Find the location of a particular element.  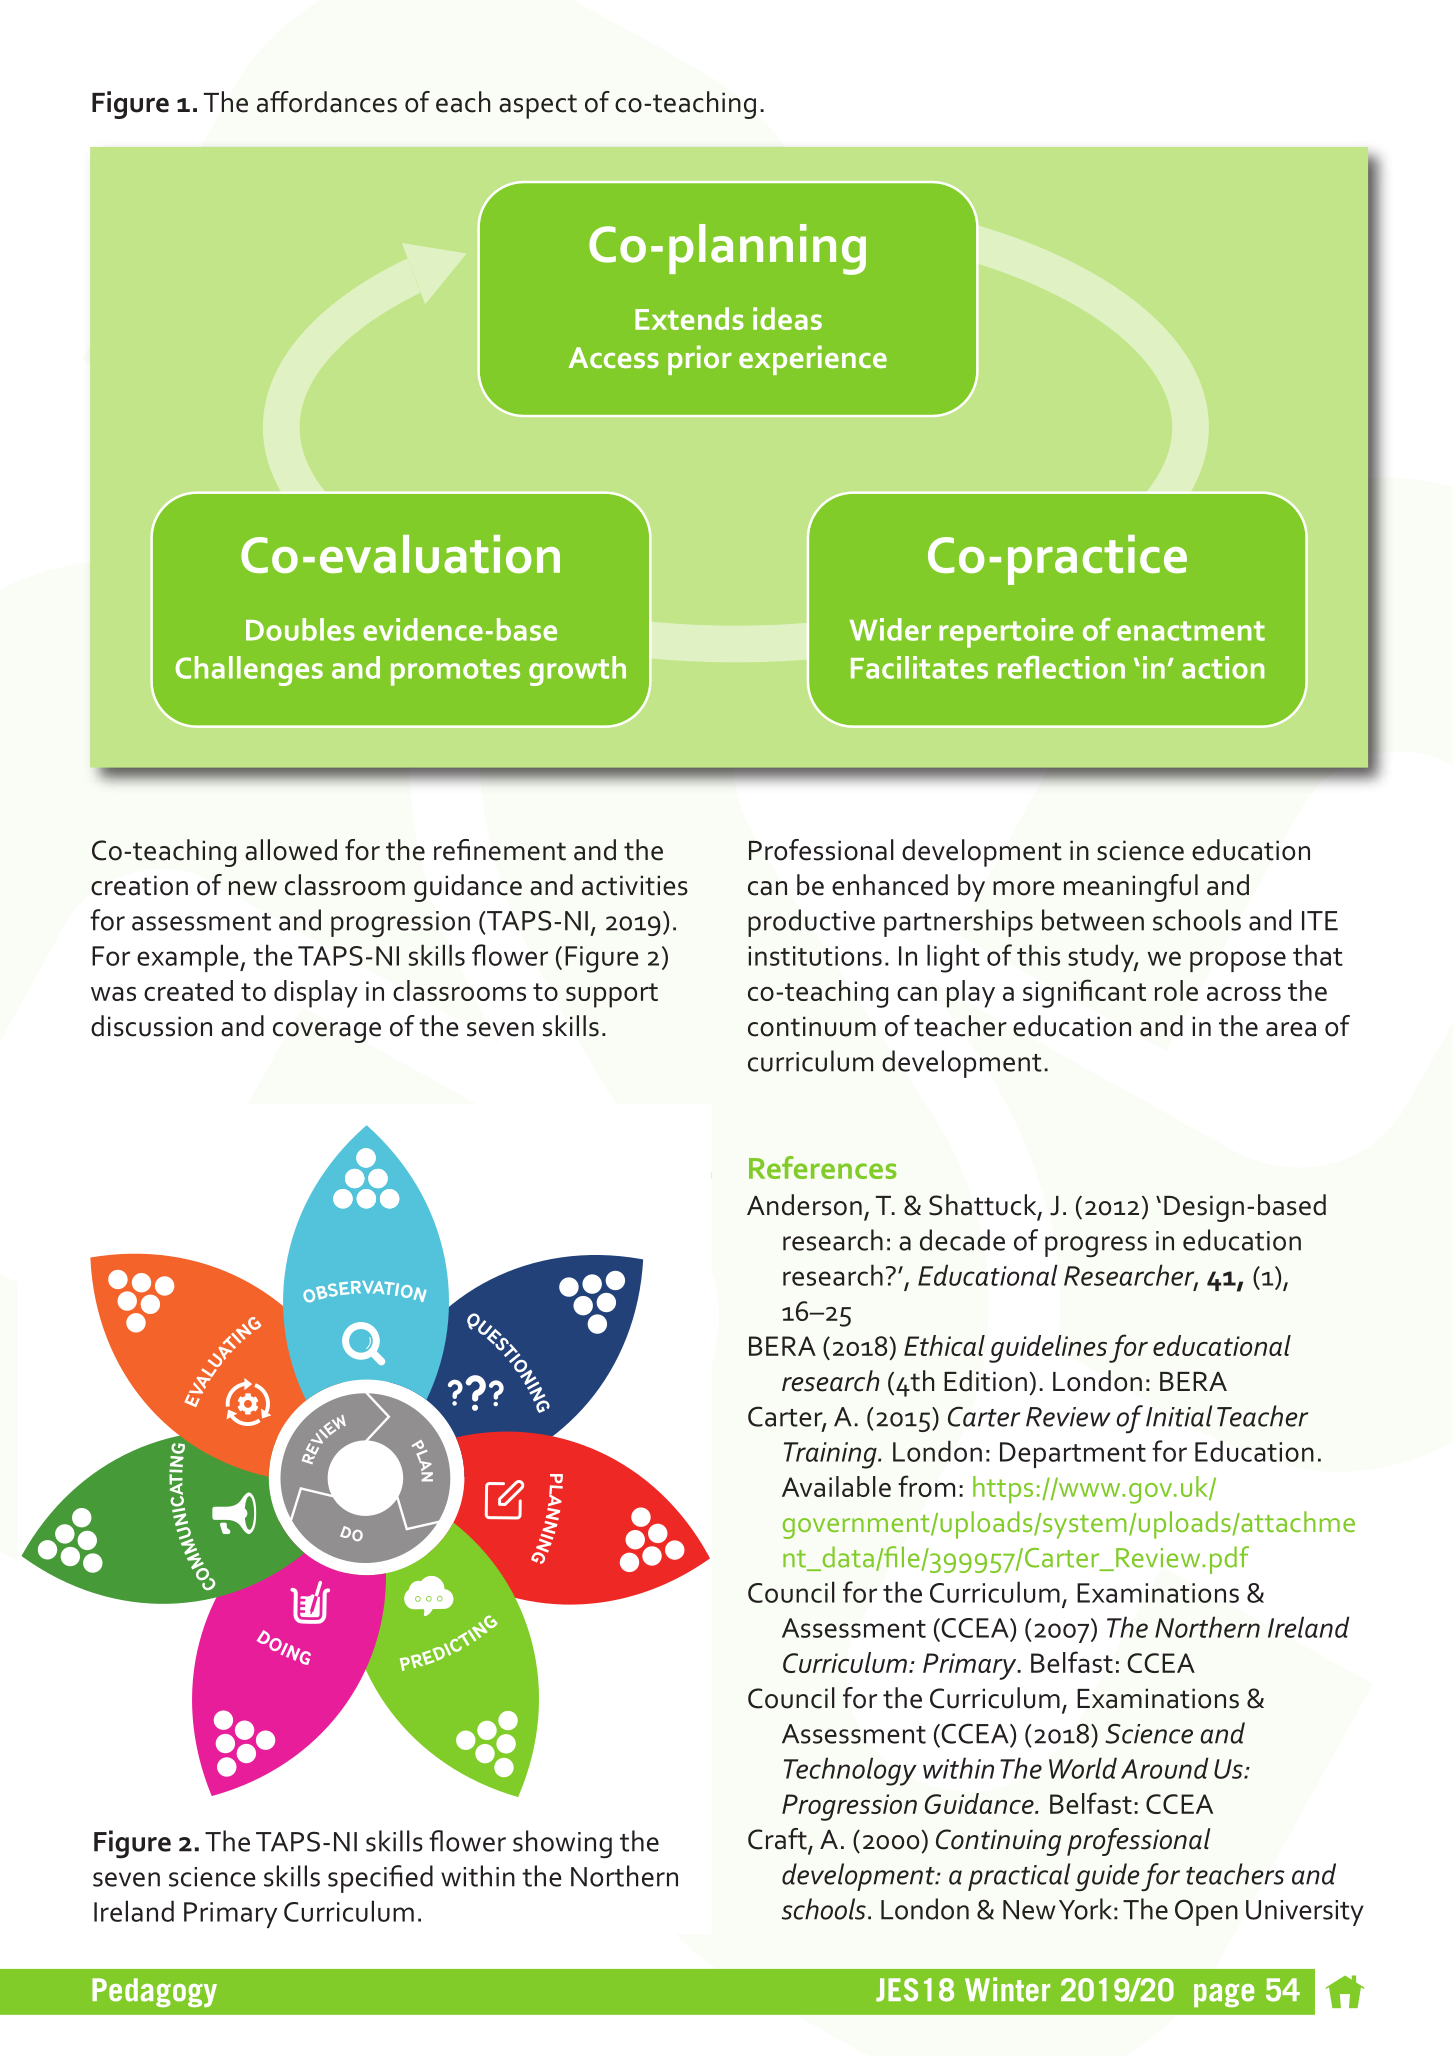

page is located at coordinates (1224, 1995).
